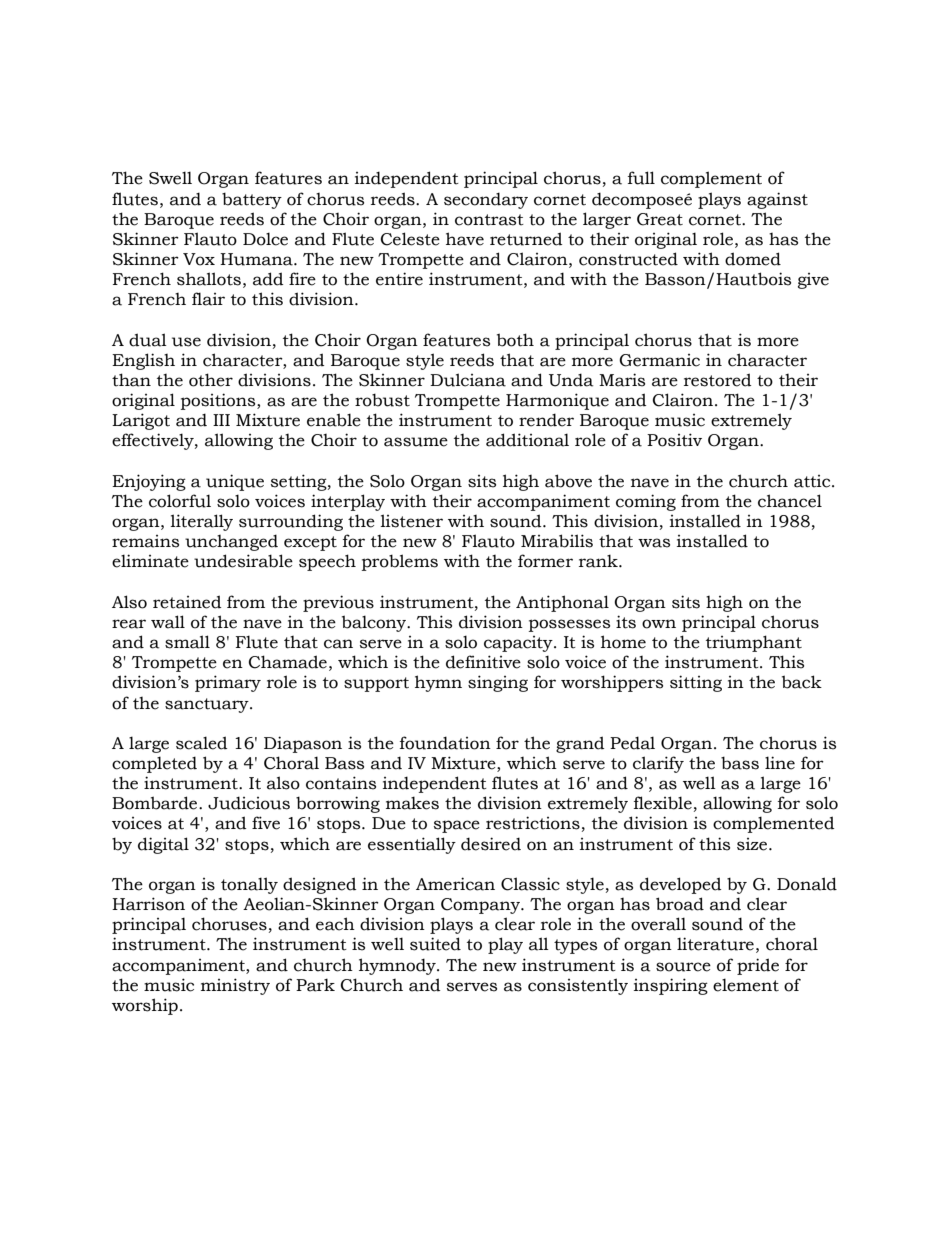  I want to click on battery, so click(252, 200).
